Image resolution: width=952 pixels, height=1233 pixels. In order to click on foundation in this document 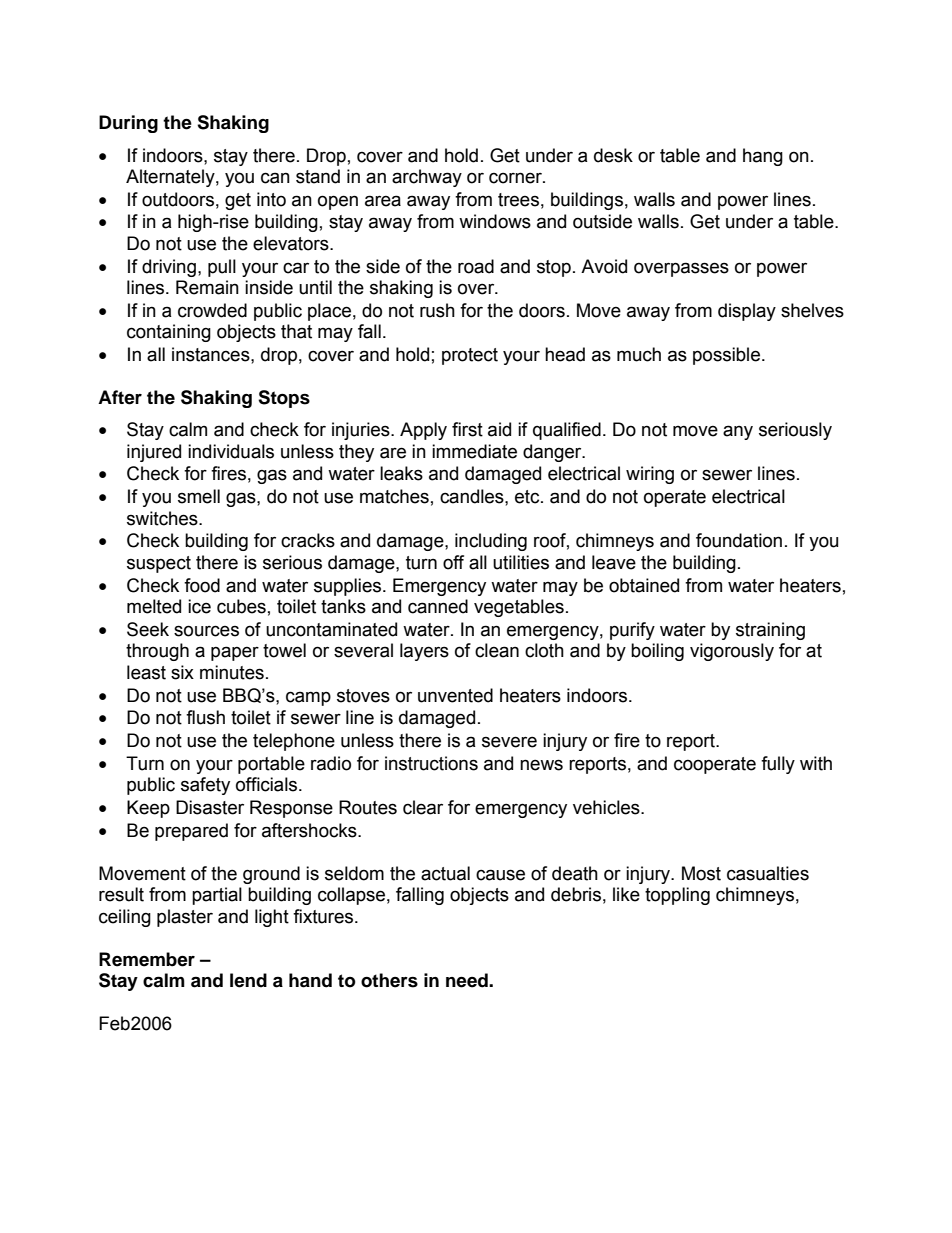, I will do `click(739, 540)`.
